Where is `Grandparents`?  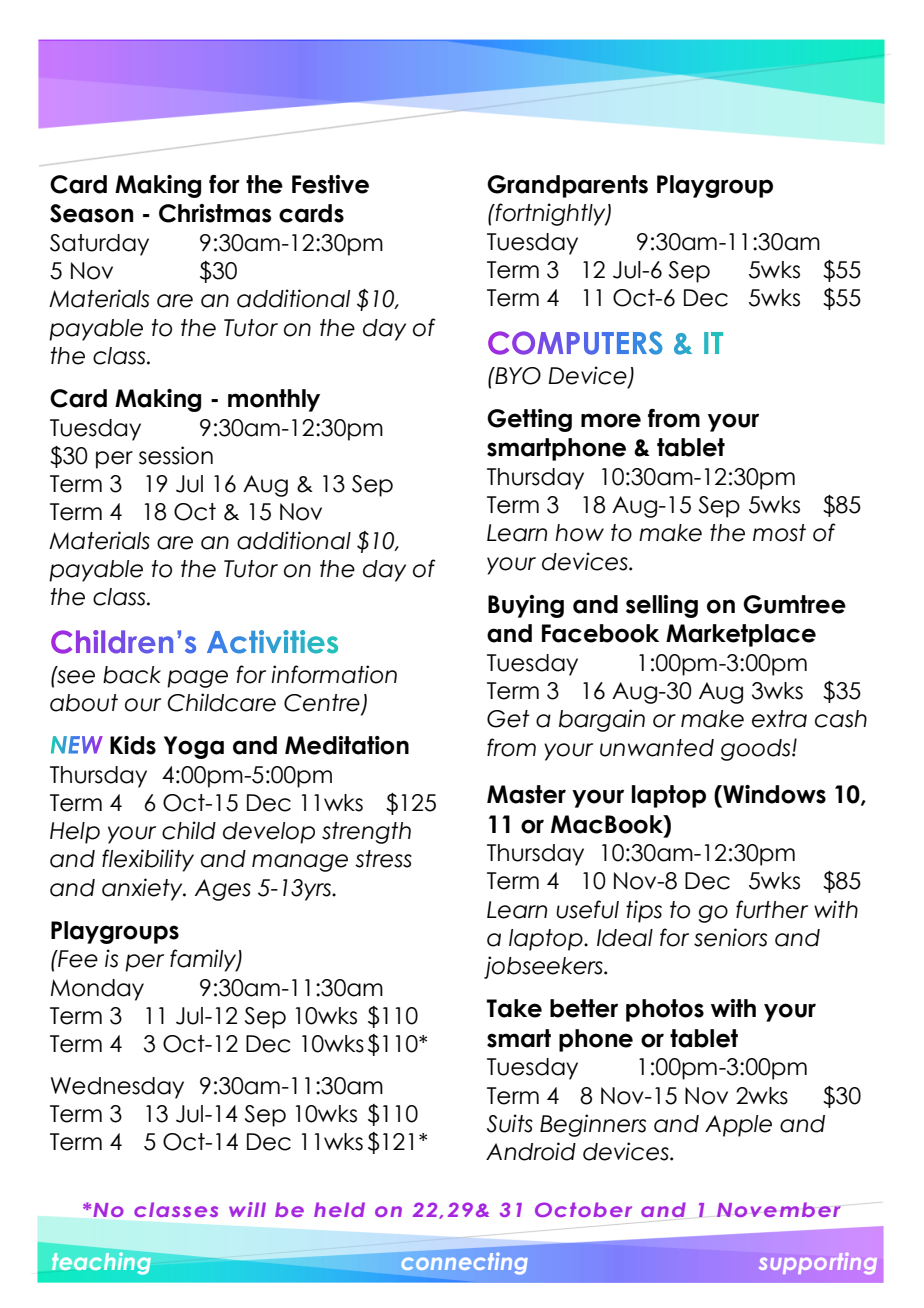
Grandparents is located at coordinates (567, 186).
